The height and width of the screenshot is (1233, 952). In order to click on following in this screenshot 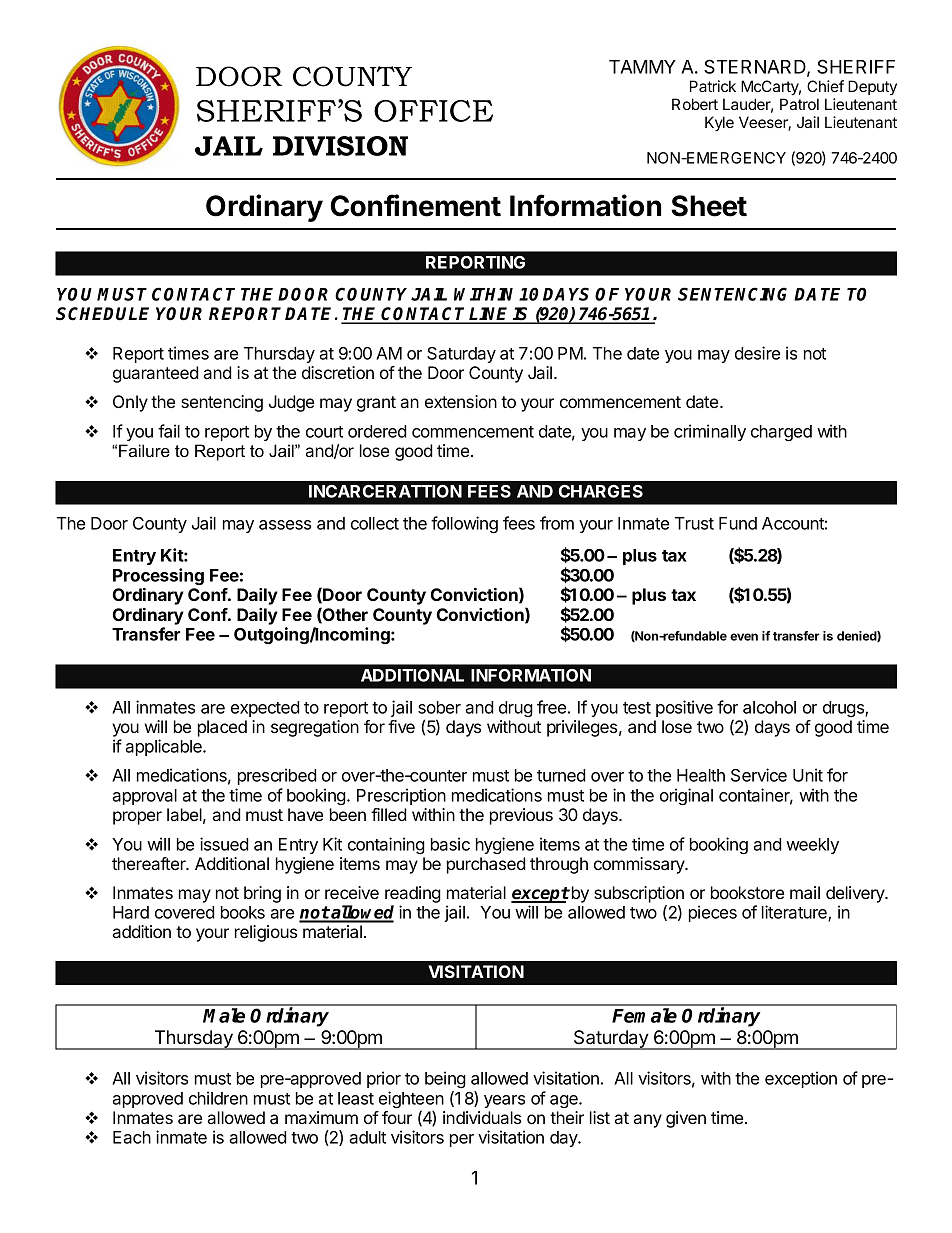, I will do `click(464, 524)`.
